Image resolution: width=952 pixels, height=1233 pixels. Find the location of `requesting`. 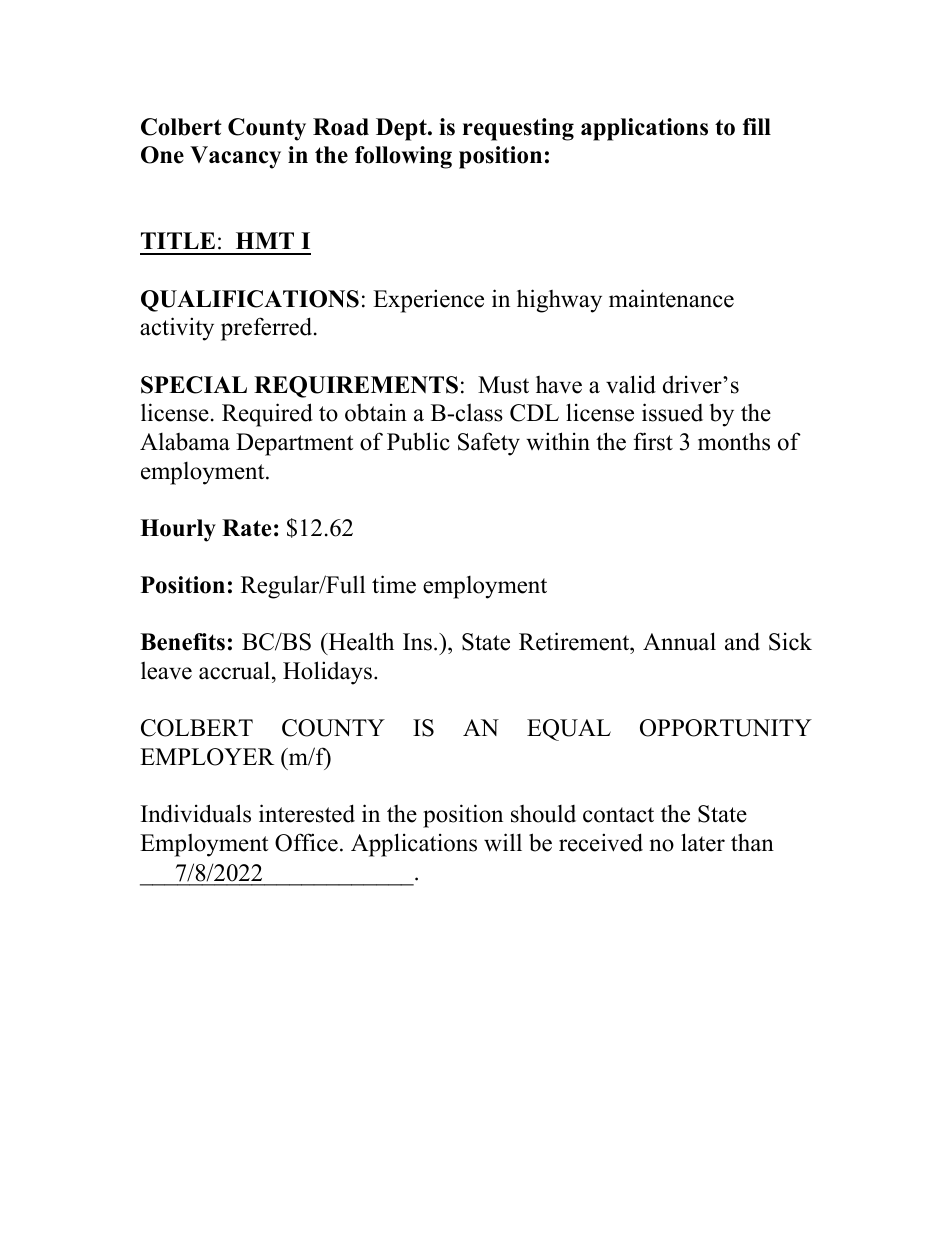

requesting is located at coordinates (518, 129).
